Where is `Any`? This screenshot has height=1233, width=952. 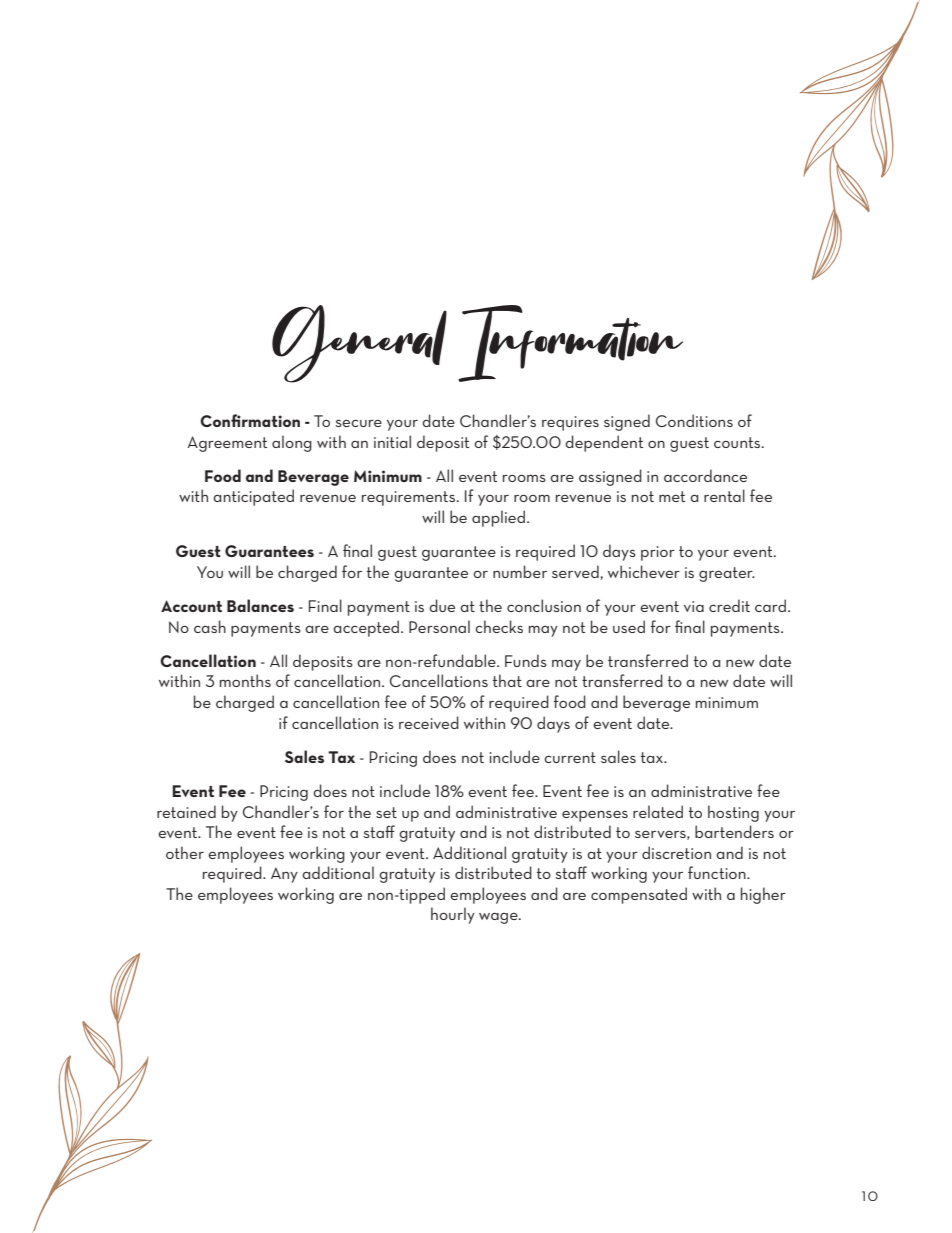 Any is located at coordinates (284, 875).
